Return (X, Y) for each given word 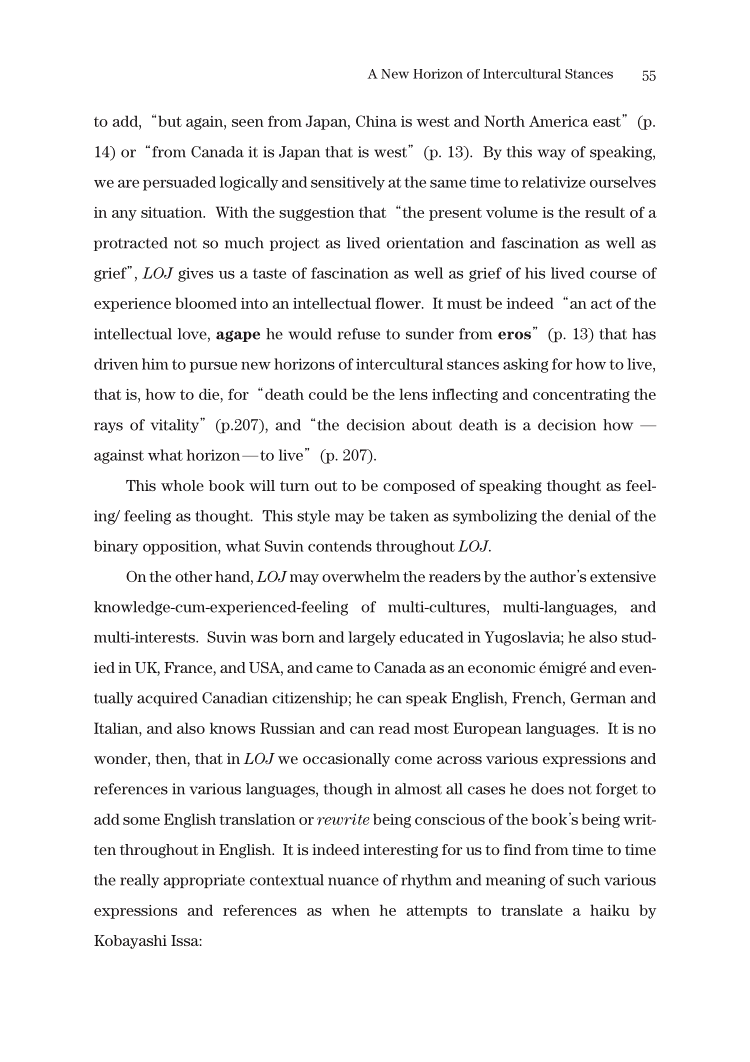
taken (409, 516)
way (552, 154)
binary (116, 547)
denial (589, 516)
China (376, 121)
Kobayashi (130, 942)
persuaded (179, 183)
